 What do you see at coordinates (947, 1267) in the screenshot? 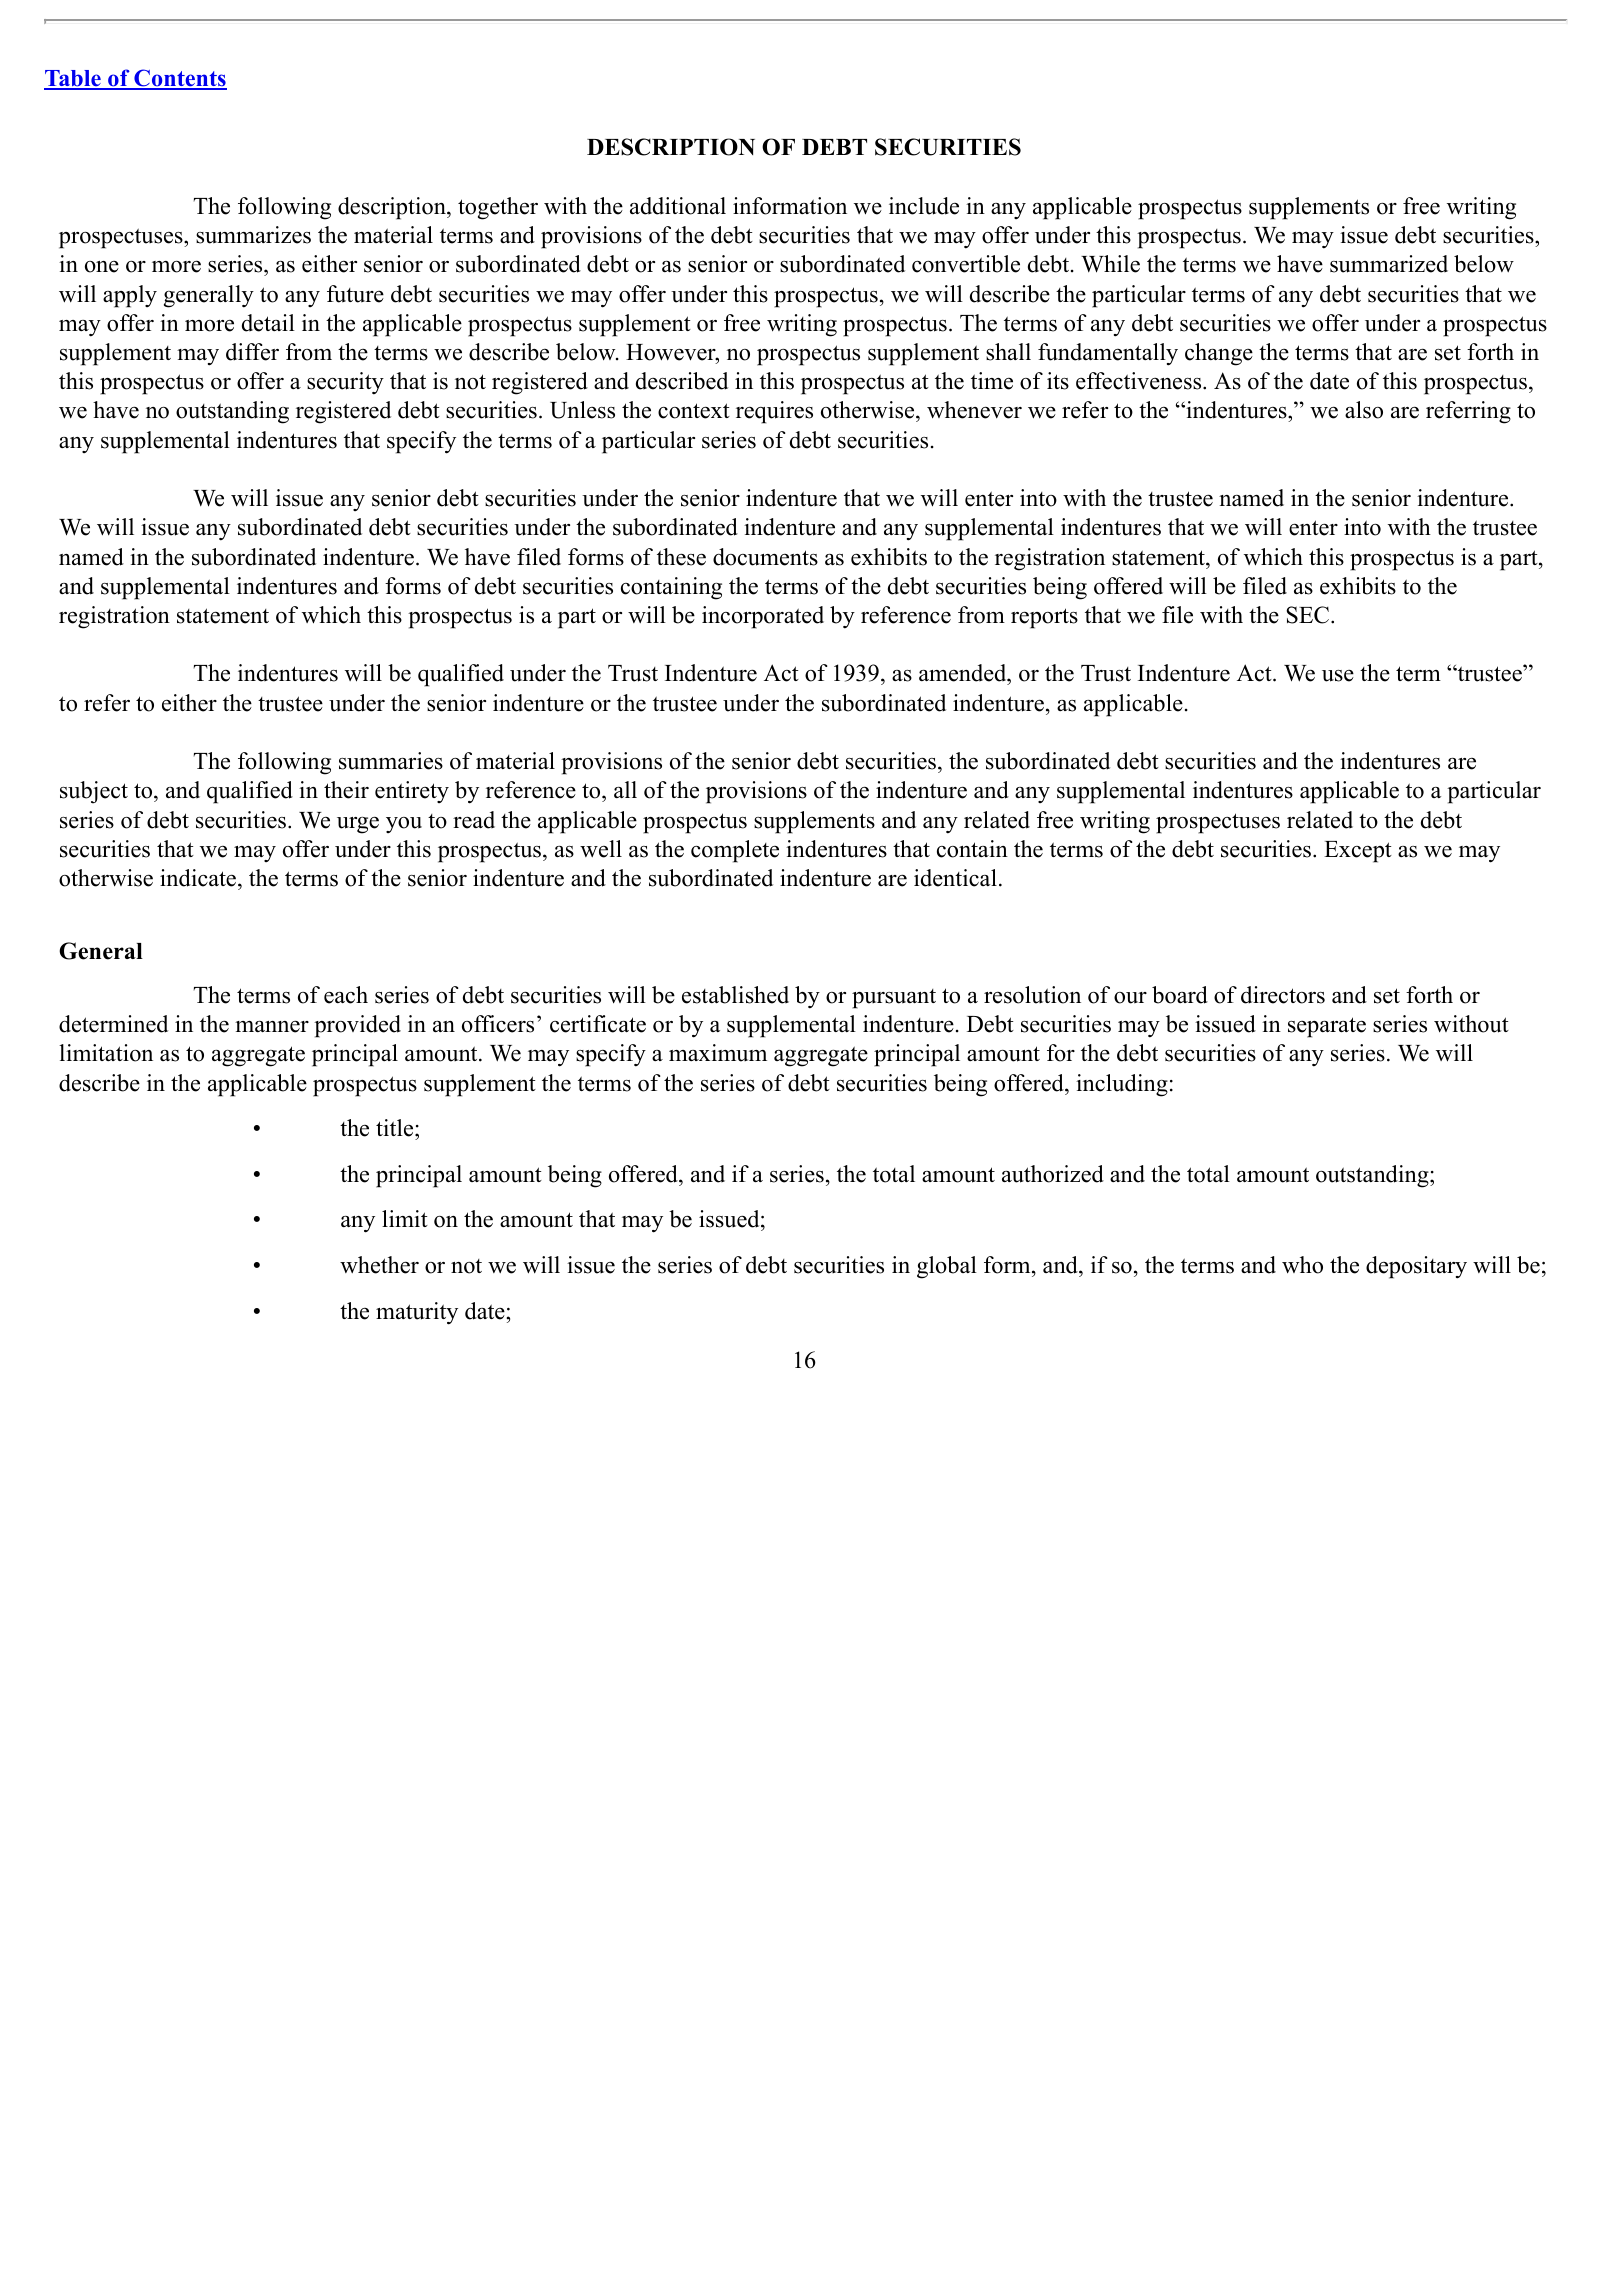
I see `global` at bounding box center [947, 1267].
